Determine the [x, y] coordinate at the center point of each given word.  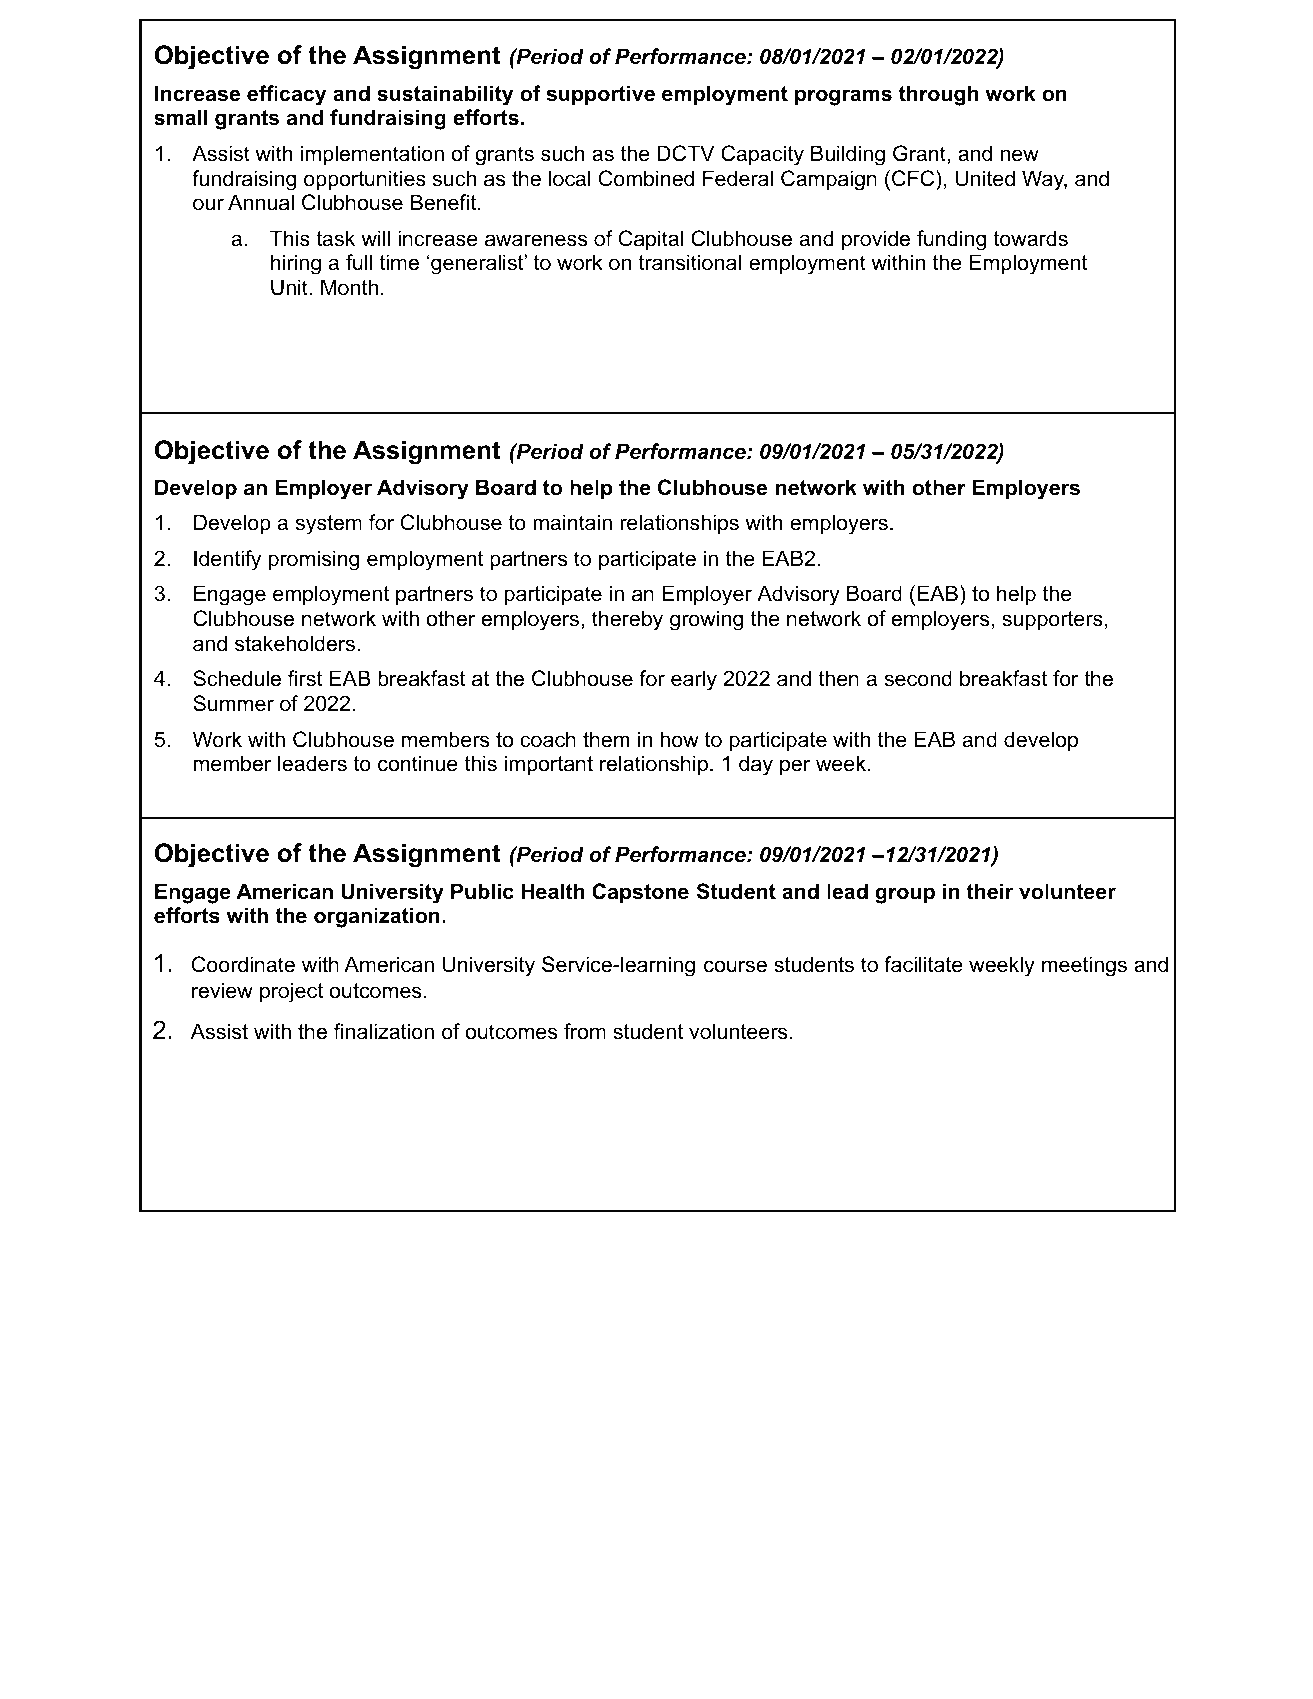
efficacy [286, 95]
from [585, 1031]
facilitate [923, 964]
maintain [572, 522]
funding [951, 240]
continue [418, 763]
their [990, 891]
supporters [1052, 621]
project [291, 992]
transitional [690, 262]
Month [349, 287]
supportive [601, 95]
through [938, 95]
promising [314, 560]
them [606, 739]
